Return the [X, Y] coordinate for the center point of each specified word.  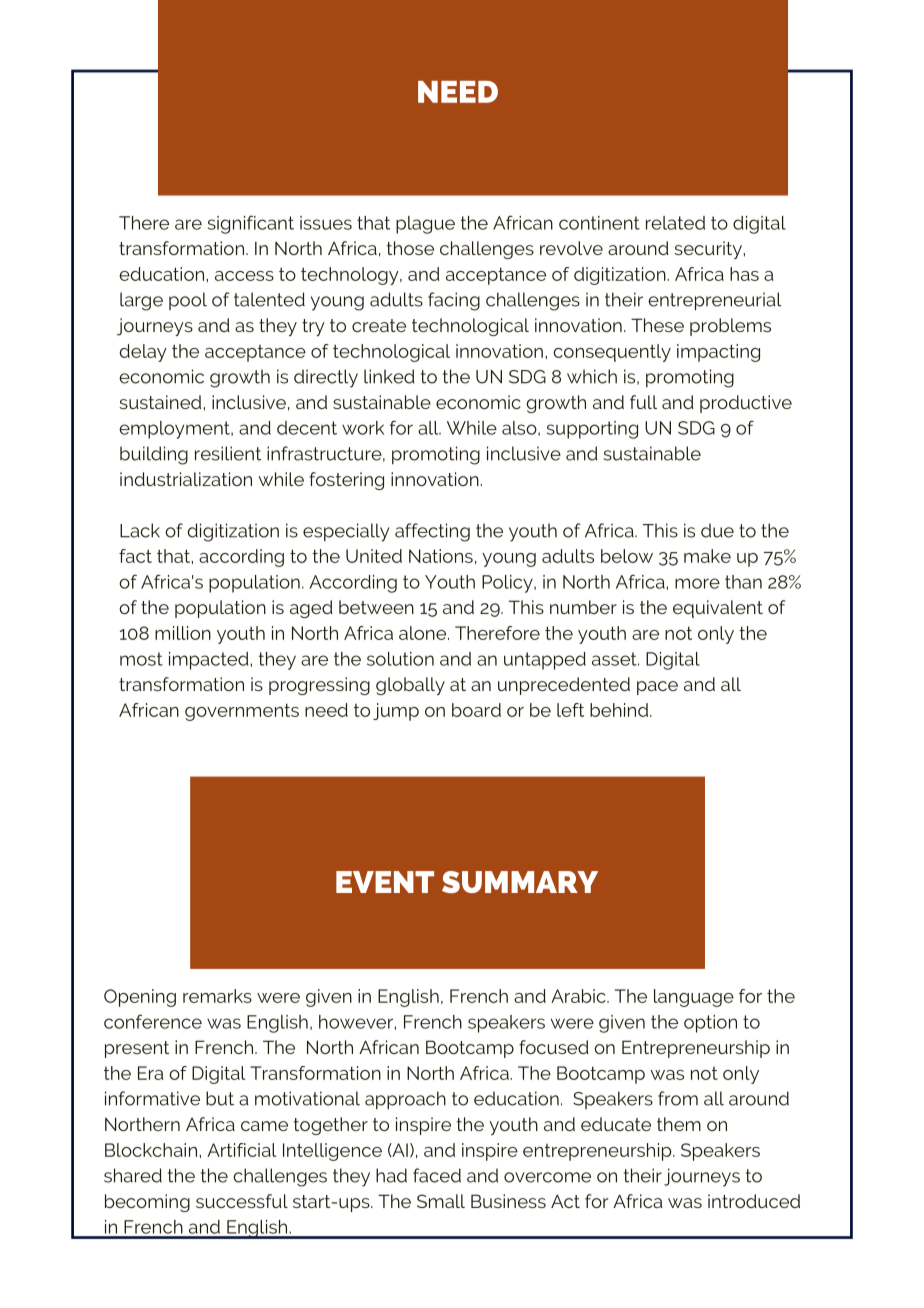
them [679, 1124]
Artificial [241, 1150]
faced [437, 1175]
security [709, 250]
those [410, 248]
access [244, 276]
